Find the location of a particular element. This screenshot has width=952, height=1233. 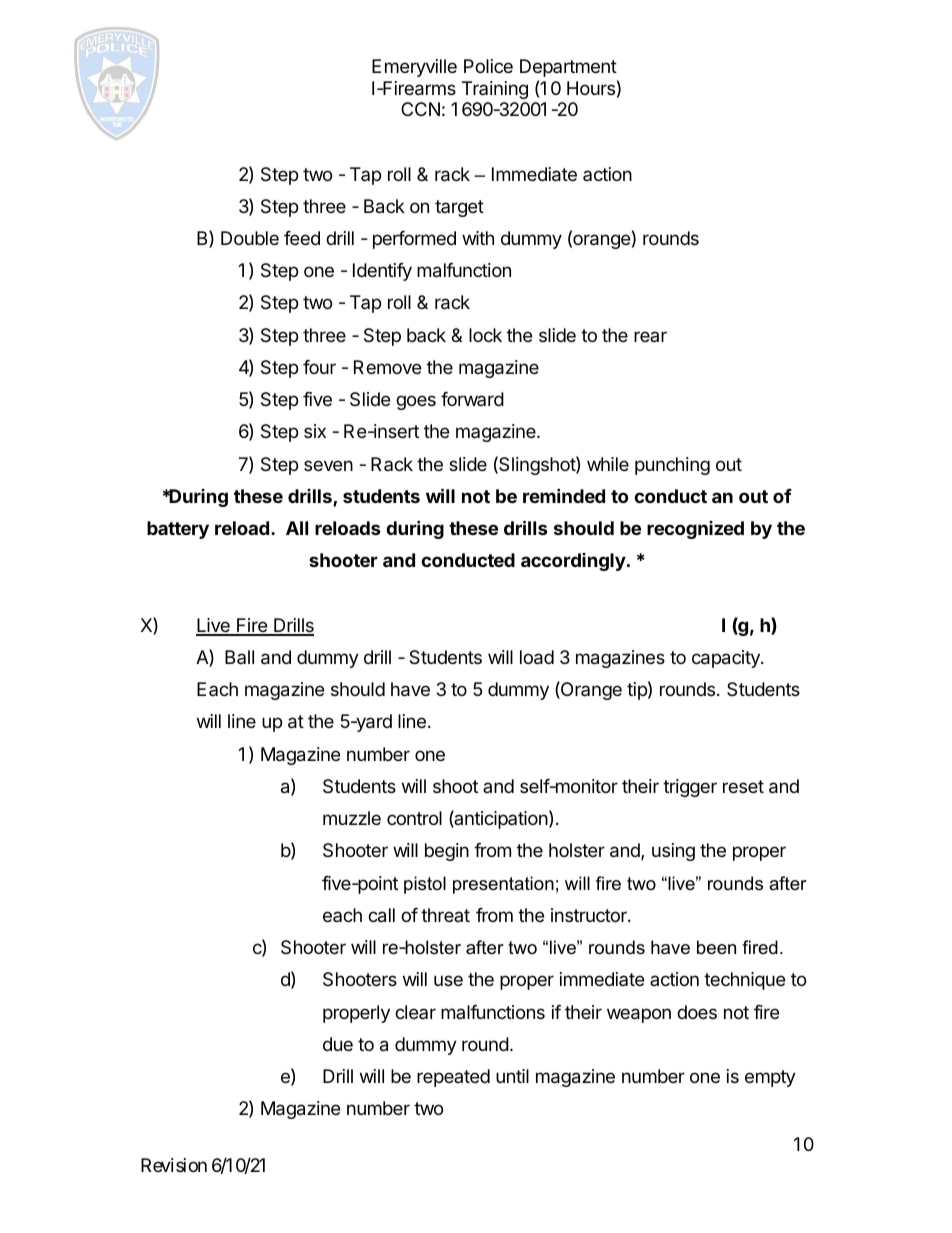

four is located at coordinates (319, 367).
